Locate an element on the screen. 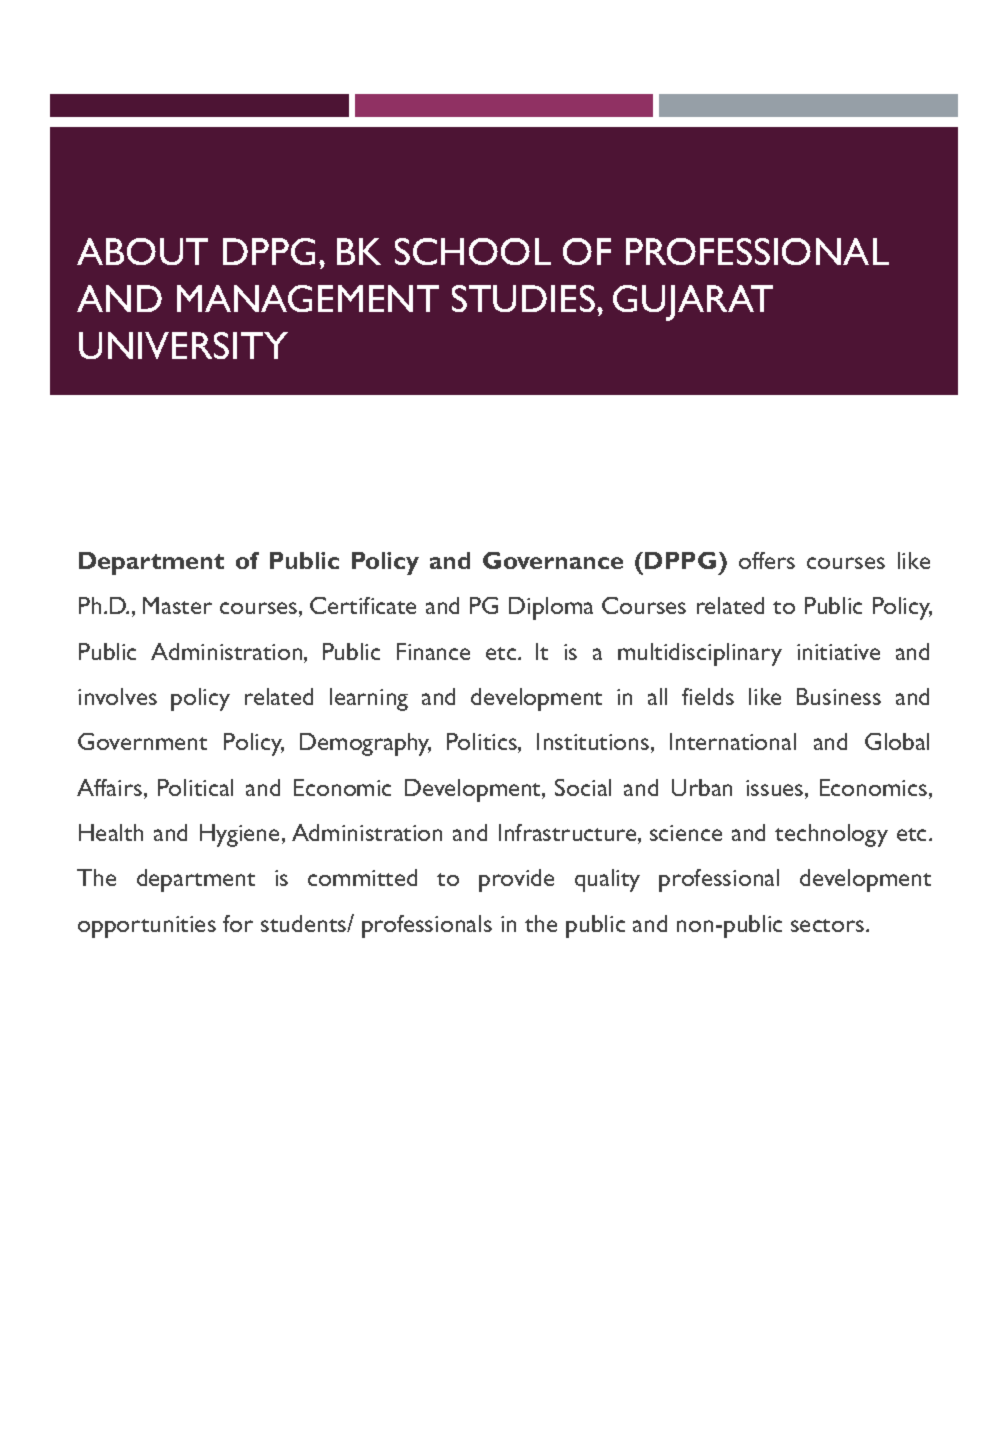 This screenshot has width=1008, height=1456. SCHOOL is located at coordinates (473, 251).
